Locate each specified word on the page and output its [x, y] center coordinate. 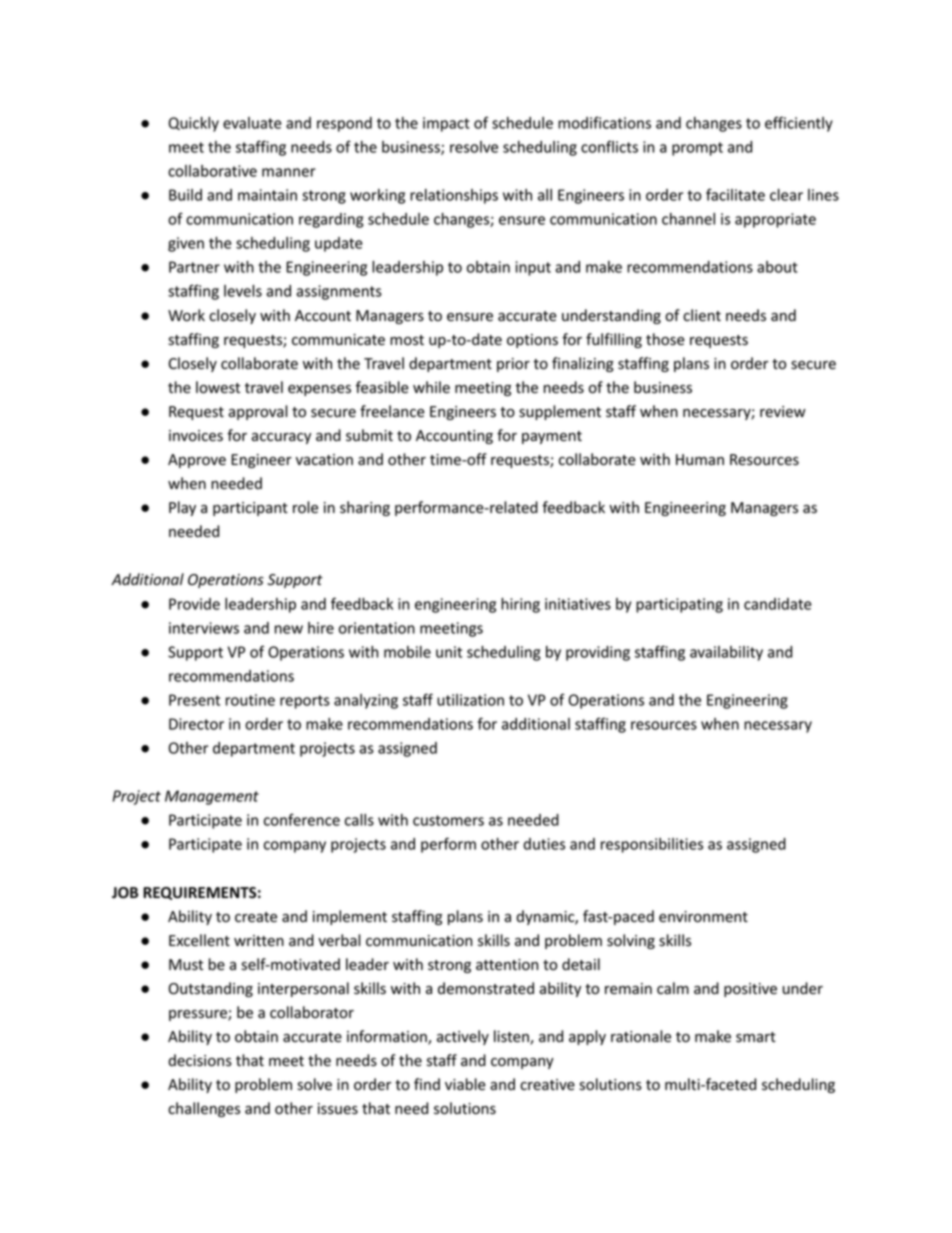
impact [446, 124]
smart [756, 1037]
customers [448, 820]
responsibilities [652, 845]
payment [552, 437]
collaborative [212, 171]
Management [212, 797]
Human [700, 459]
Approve [197, 461]
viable [465, 1084]
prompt [697, 149]
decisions [200, 1060]
